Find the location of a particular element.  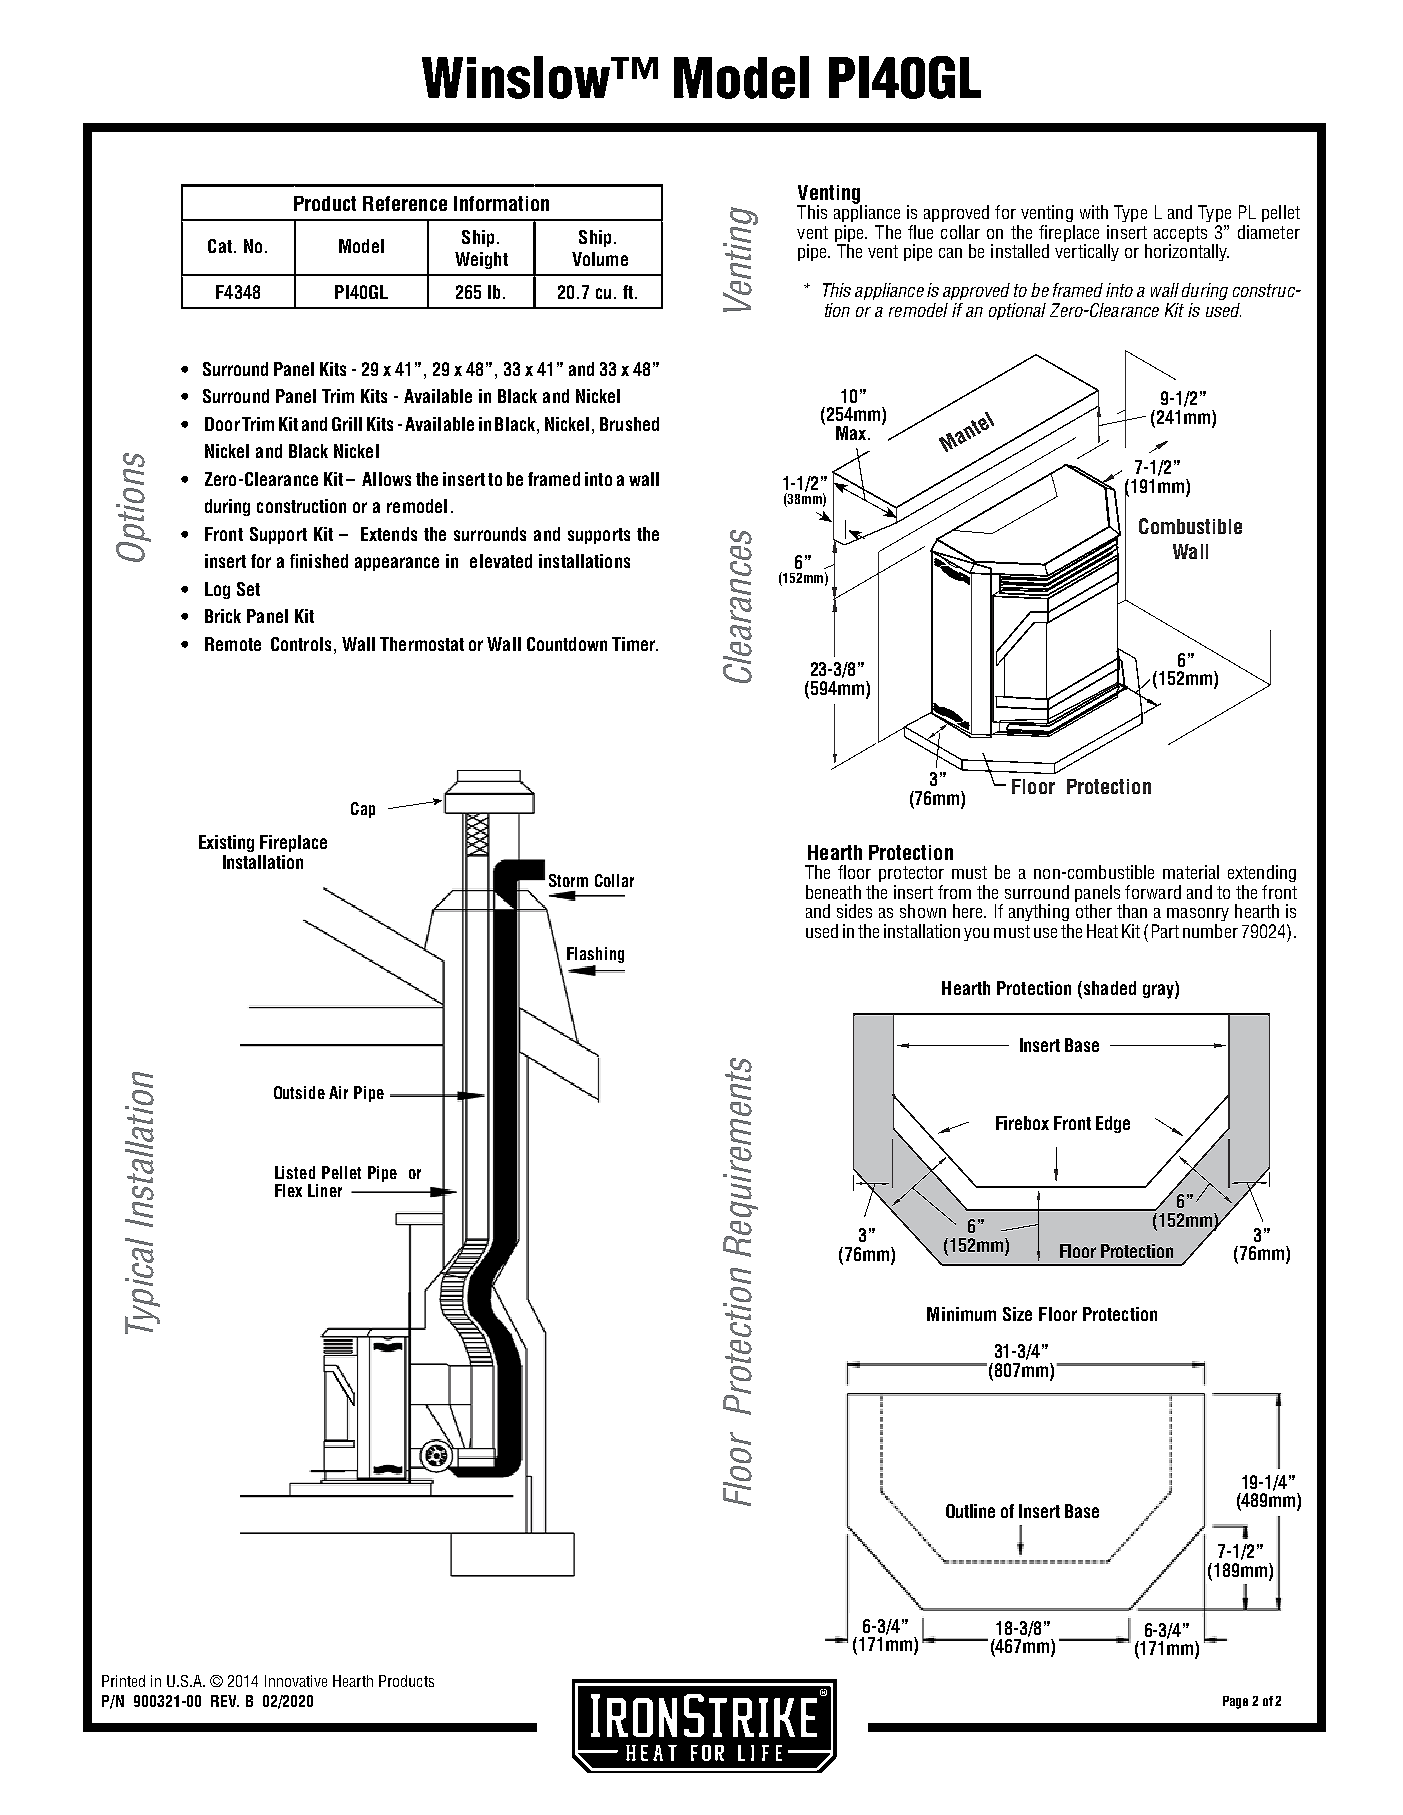

Winslow is located at coordinates (517, 77).
